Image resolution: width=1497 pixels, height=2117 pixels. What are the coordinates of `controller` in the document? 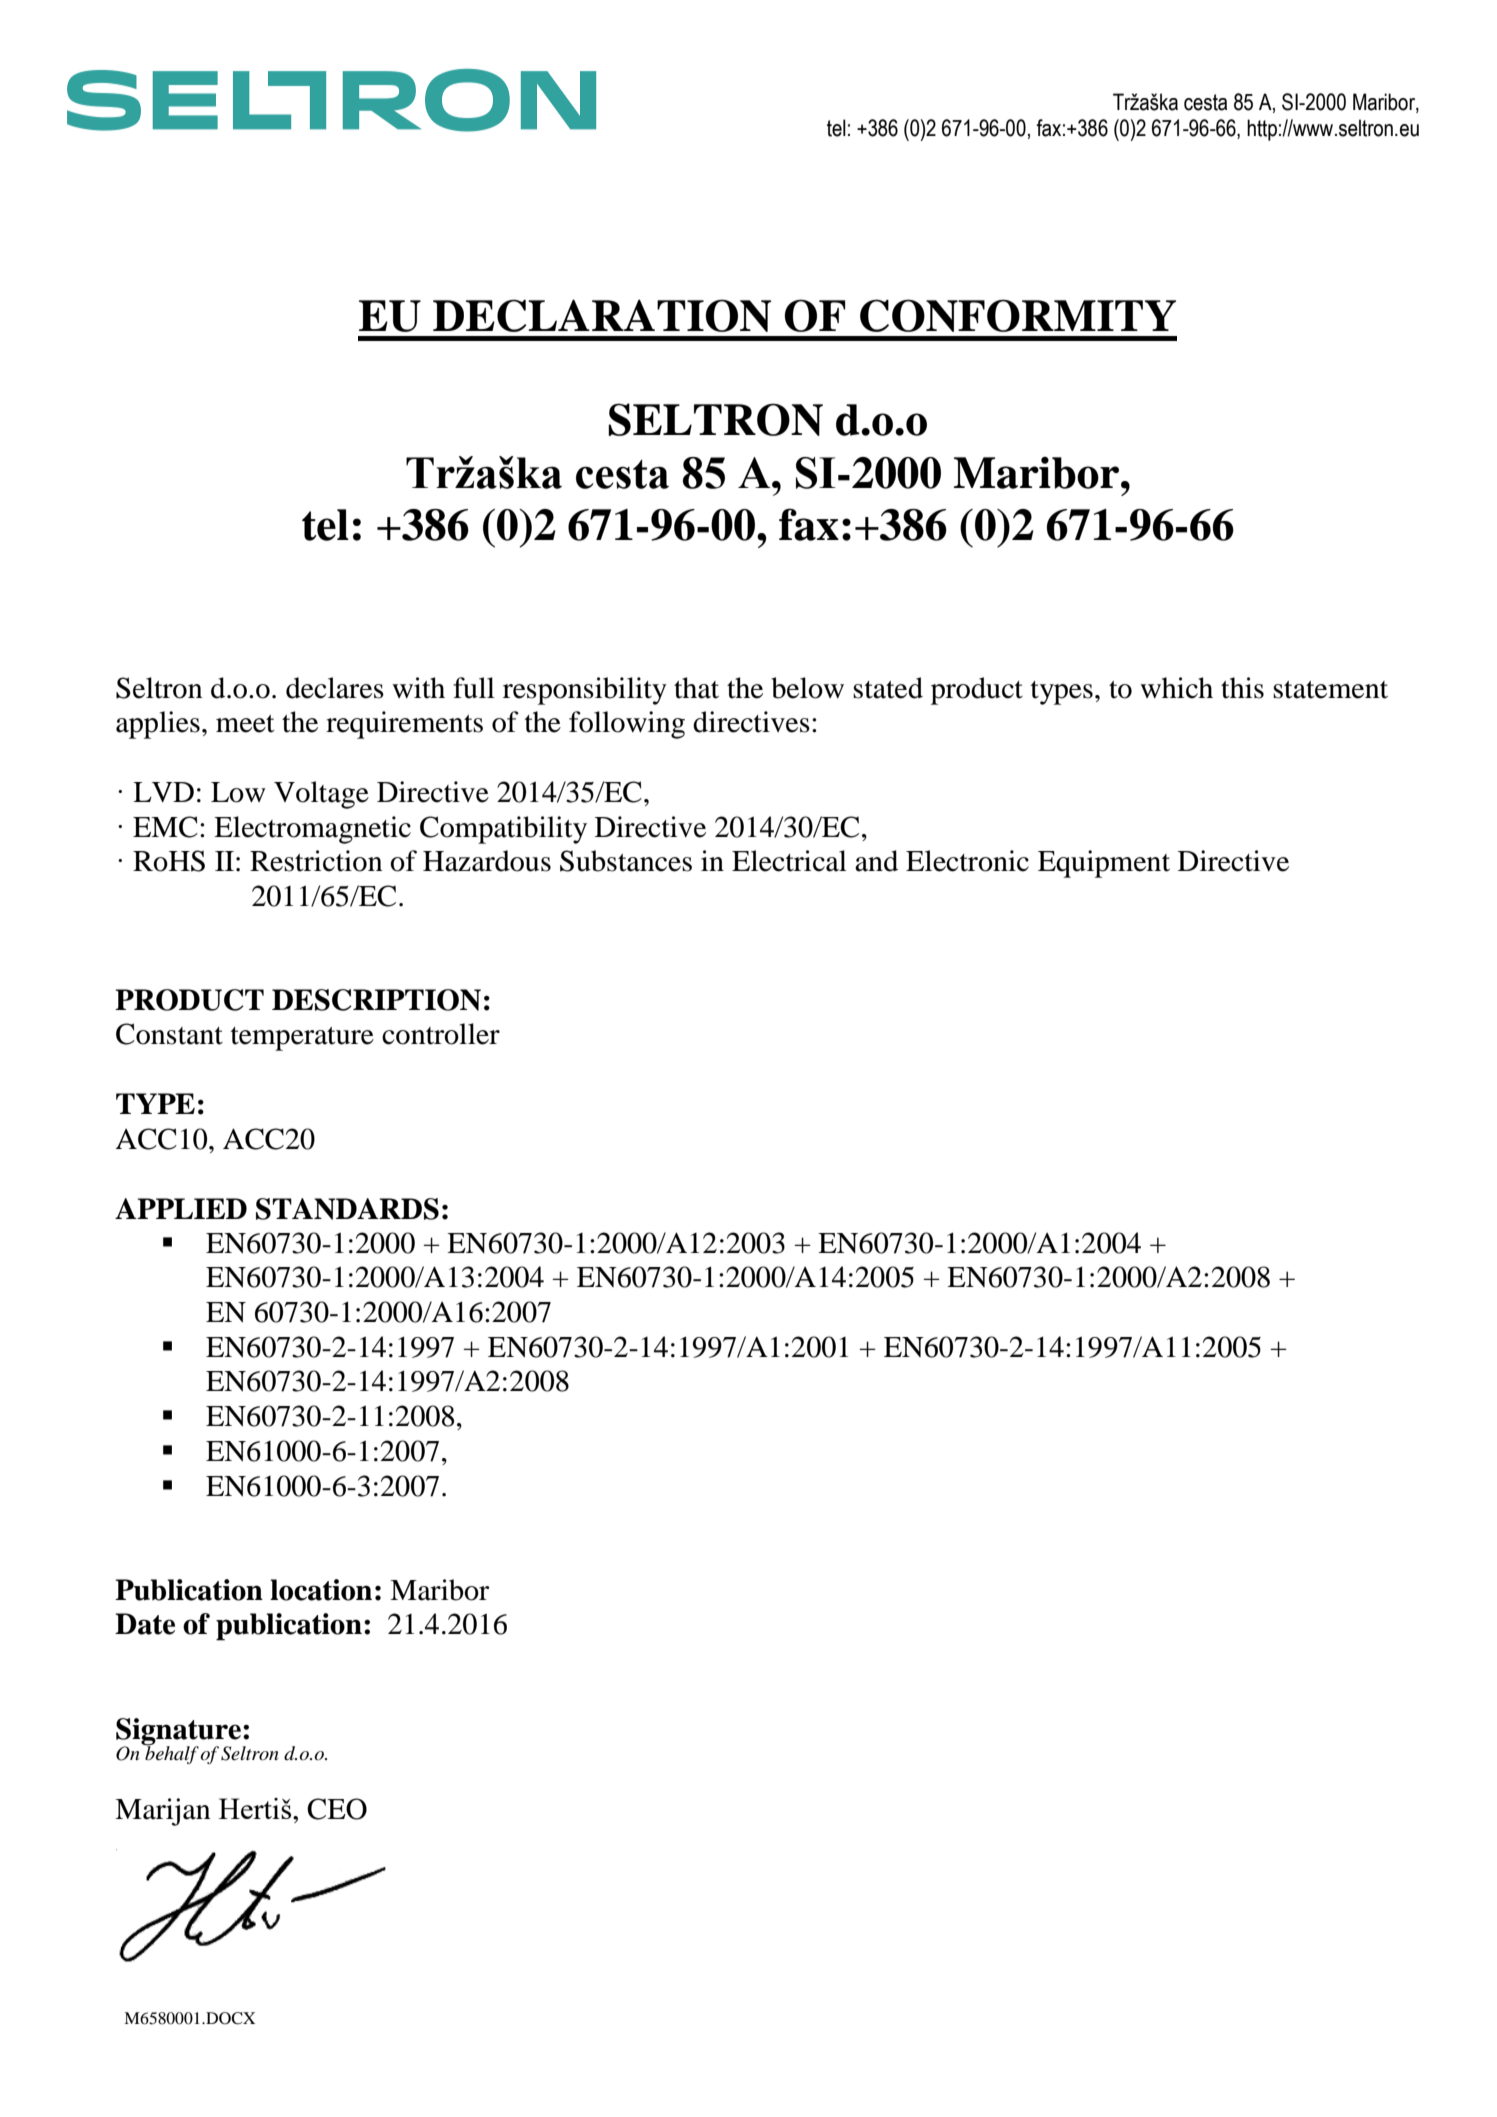 It's located at (441, 1034).
